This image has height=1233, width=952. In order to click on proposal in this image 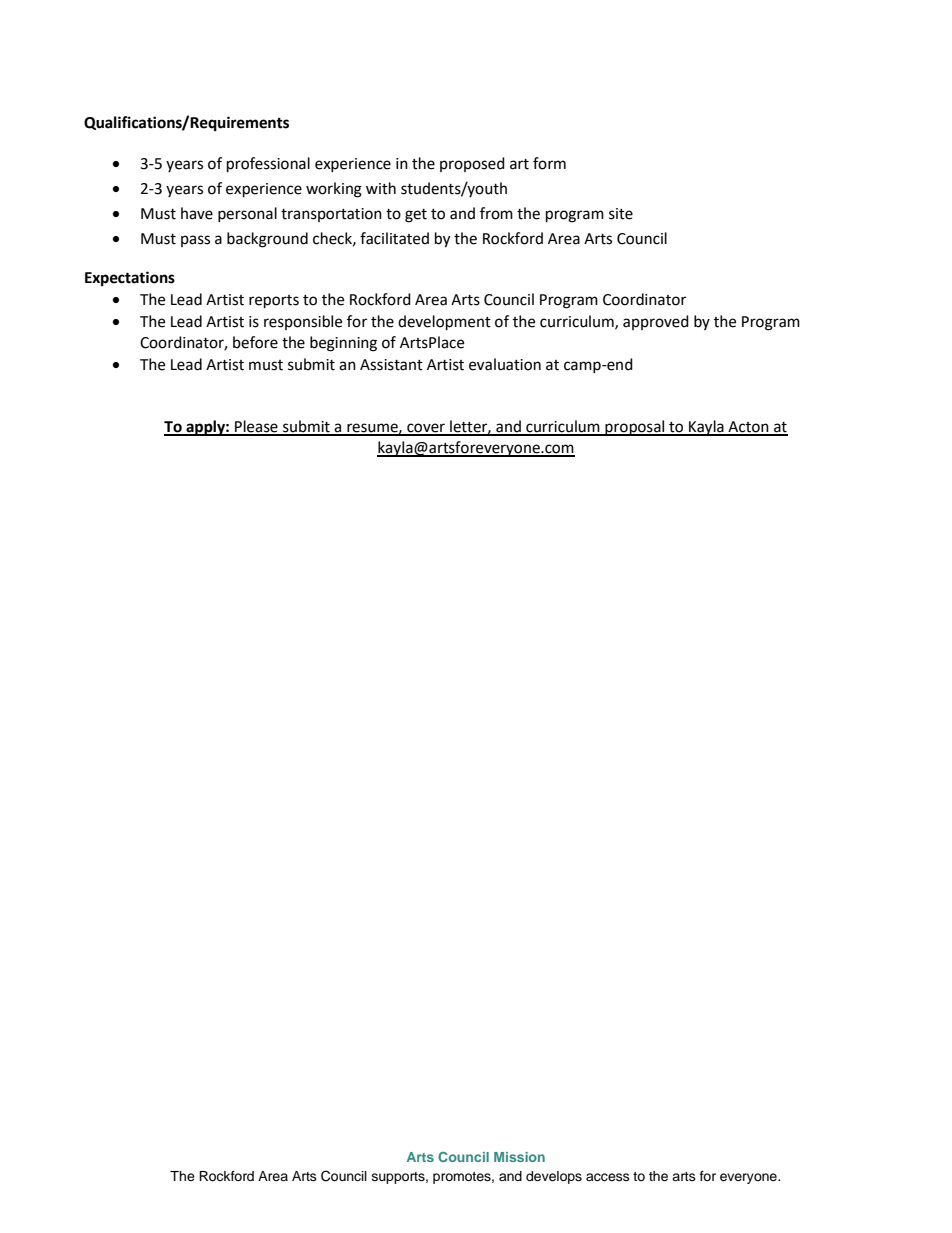, I will do `click(635, 428)`.
